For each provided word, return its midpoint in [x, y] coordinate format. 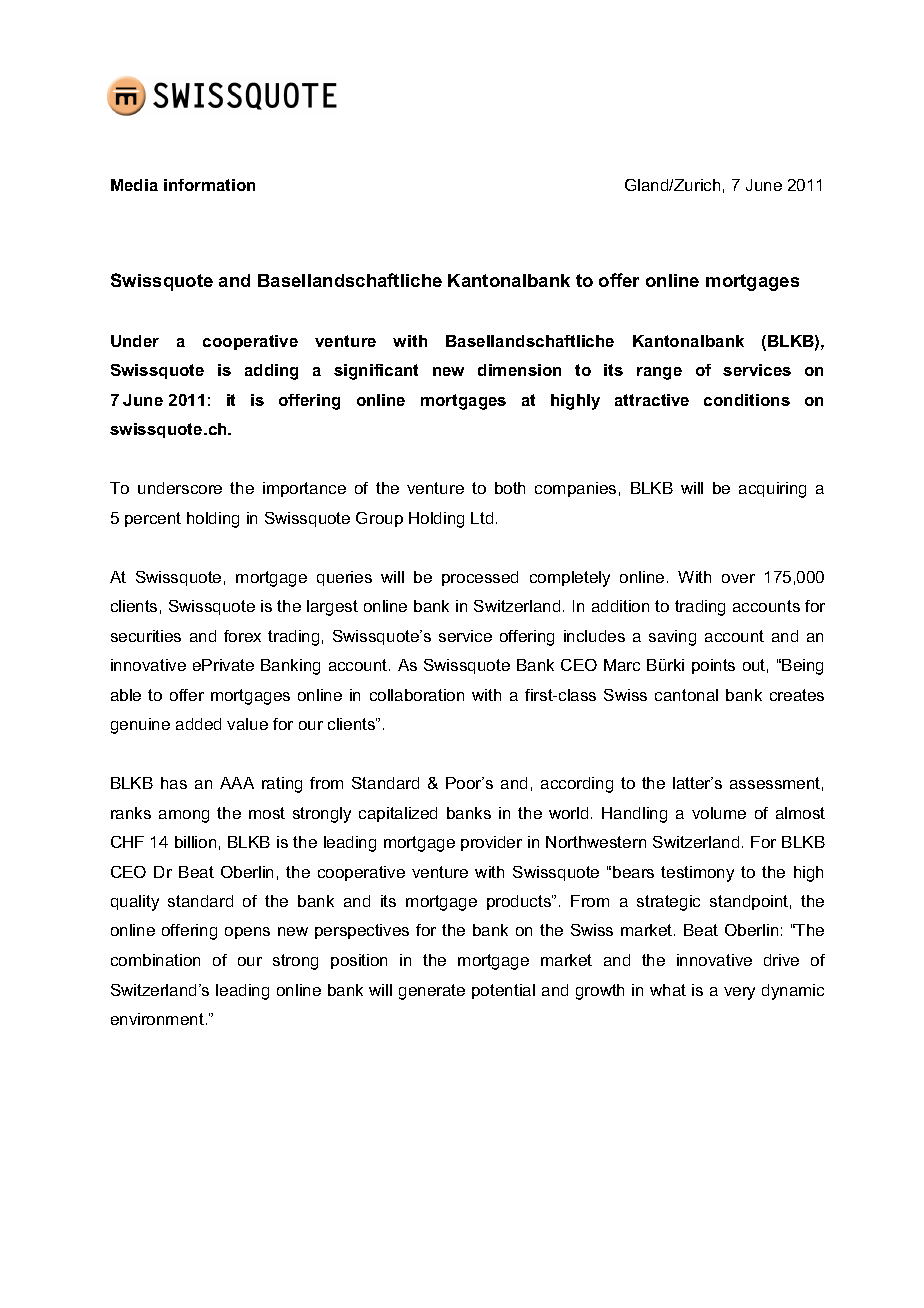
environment [157, 1019]
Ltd [482, 518]
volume [719, 813]
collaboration [417, 695]
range [659, 373]
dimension [519, 370]
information [209, 185]
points [713, 666]
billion [195, 842]
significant [376, 372]
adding [271, 372]
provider [491, 843]
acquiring [772, 490]
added [198, 724]
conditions [747, 400]
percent [153, 519]
